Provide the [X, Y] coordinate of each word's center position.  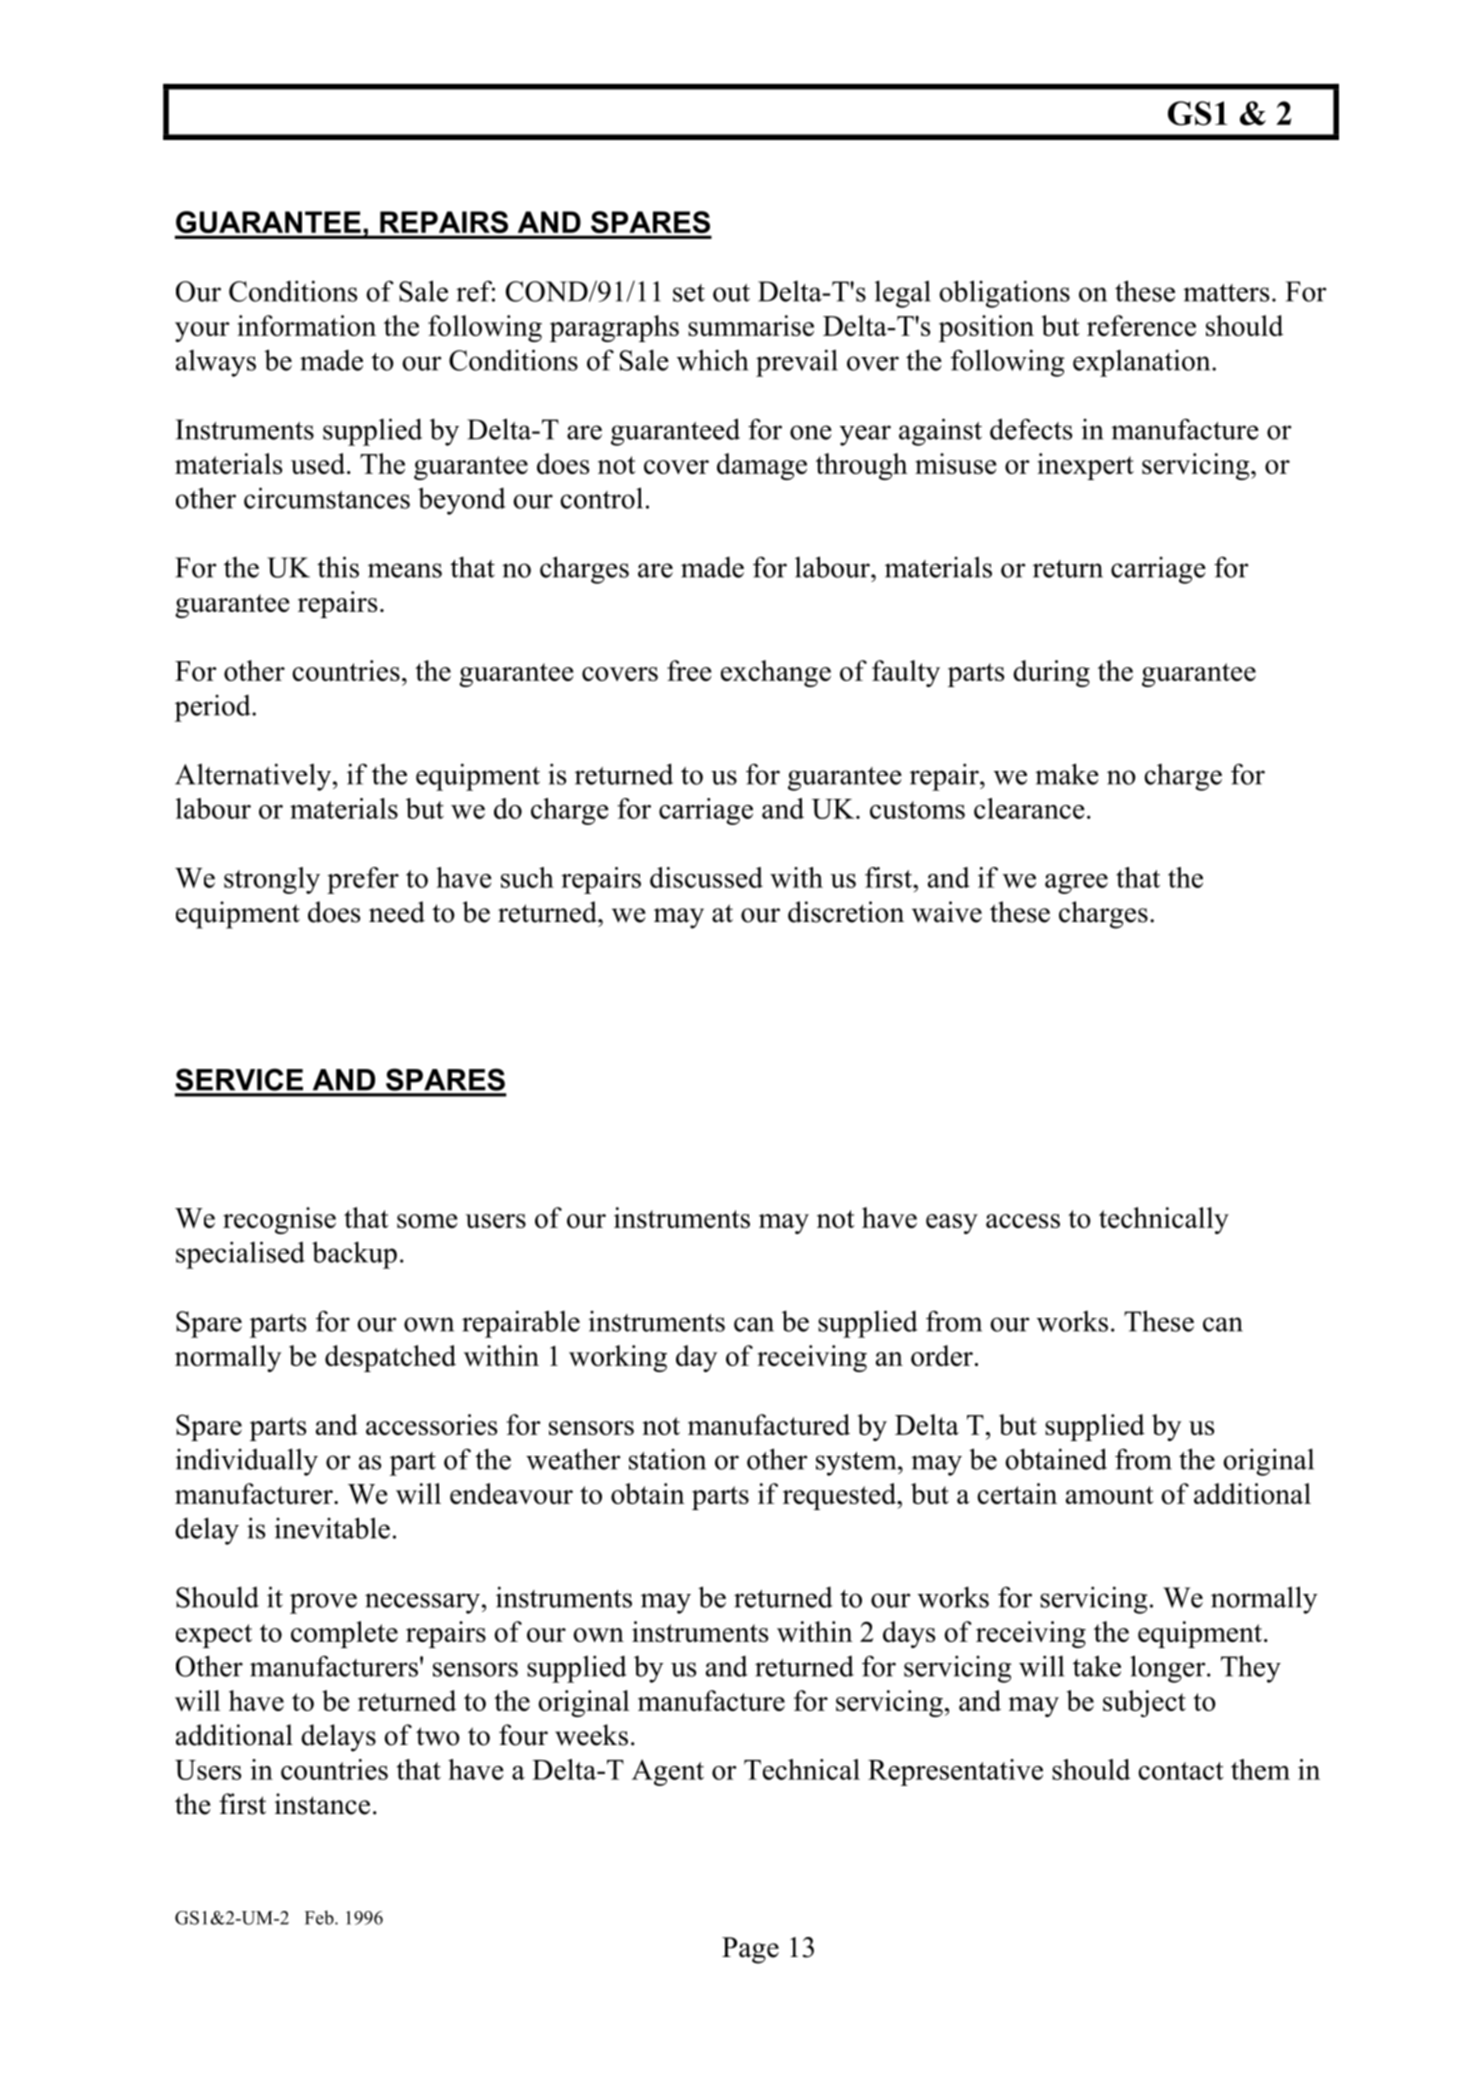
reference [1141, 325]
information [306, 325]
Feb [320, 1917]
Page [750, 1950]
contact [1181, 1771]
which [712, 360]
